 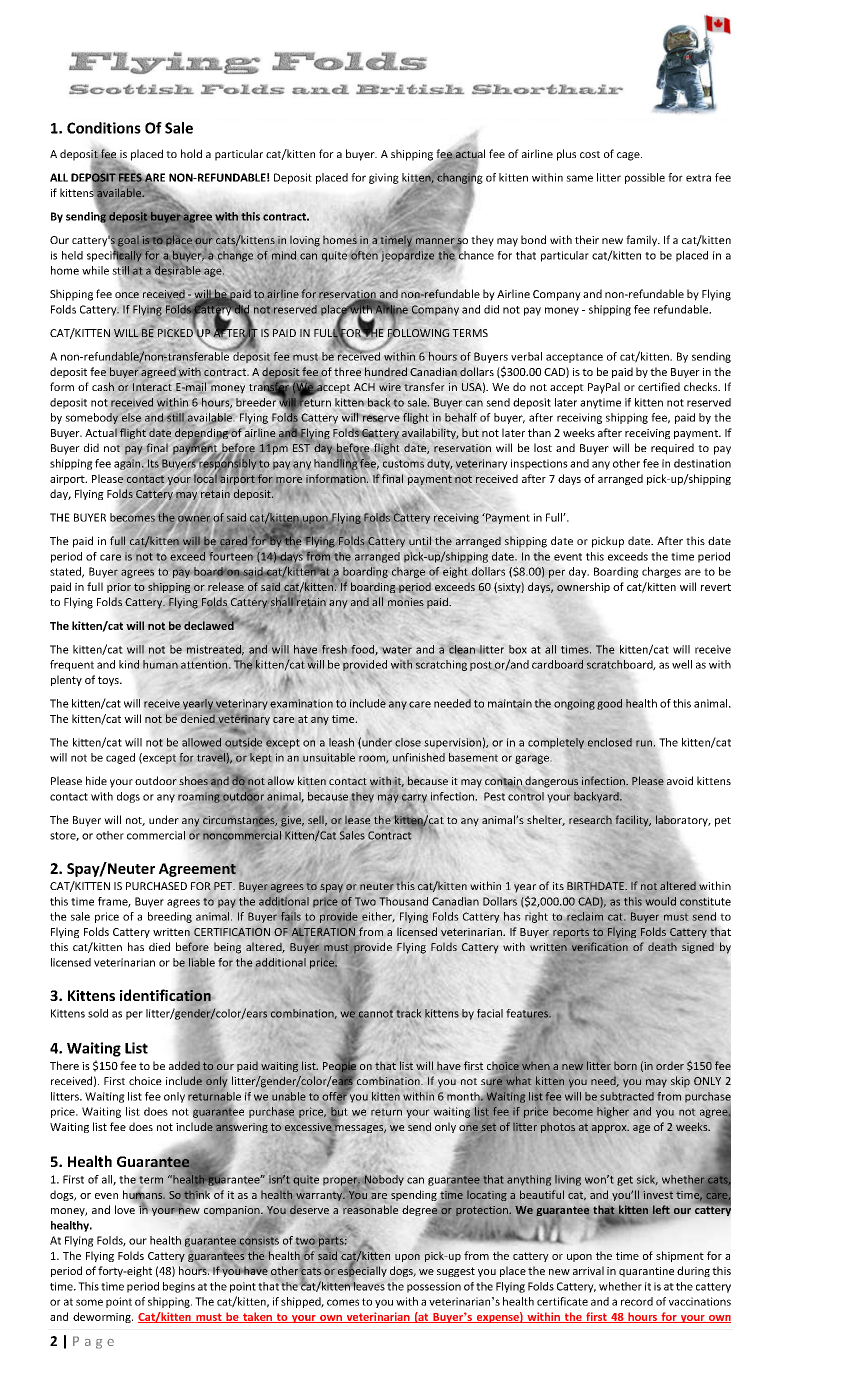 What do you see at coordinates (420, 540) in the page?
I see `until` at bounding box center [420, 540].
